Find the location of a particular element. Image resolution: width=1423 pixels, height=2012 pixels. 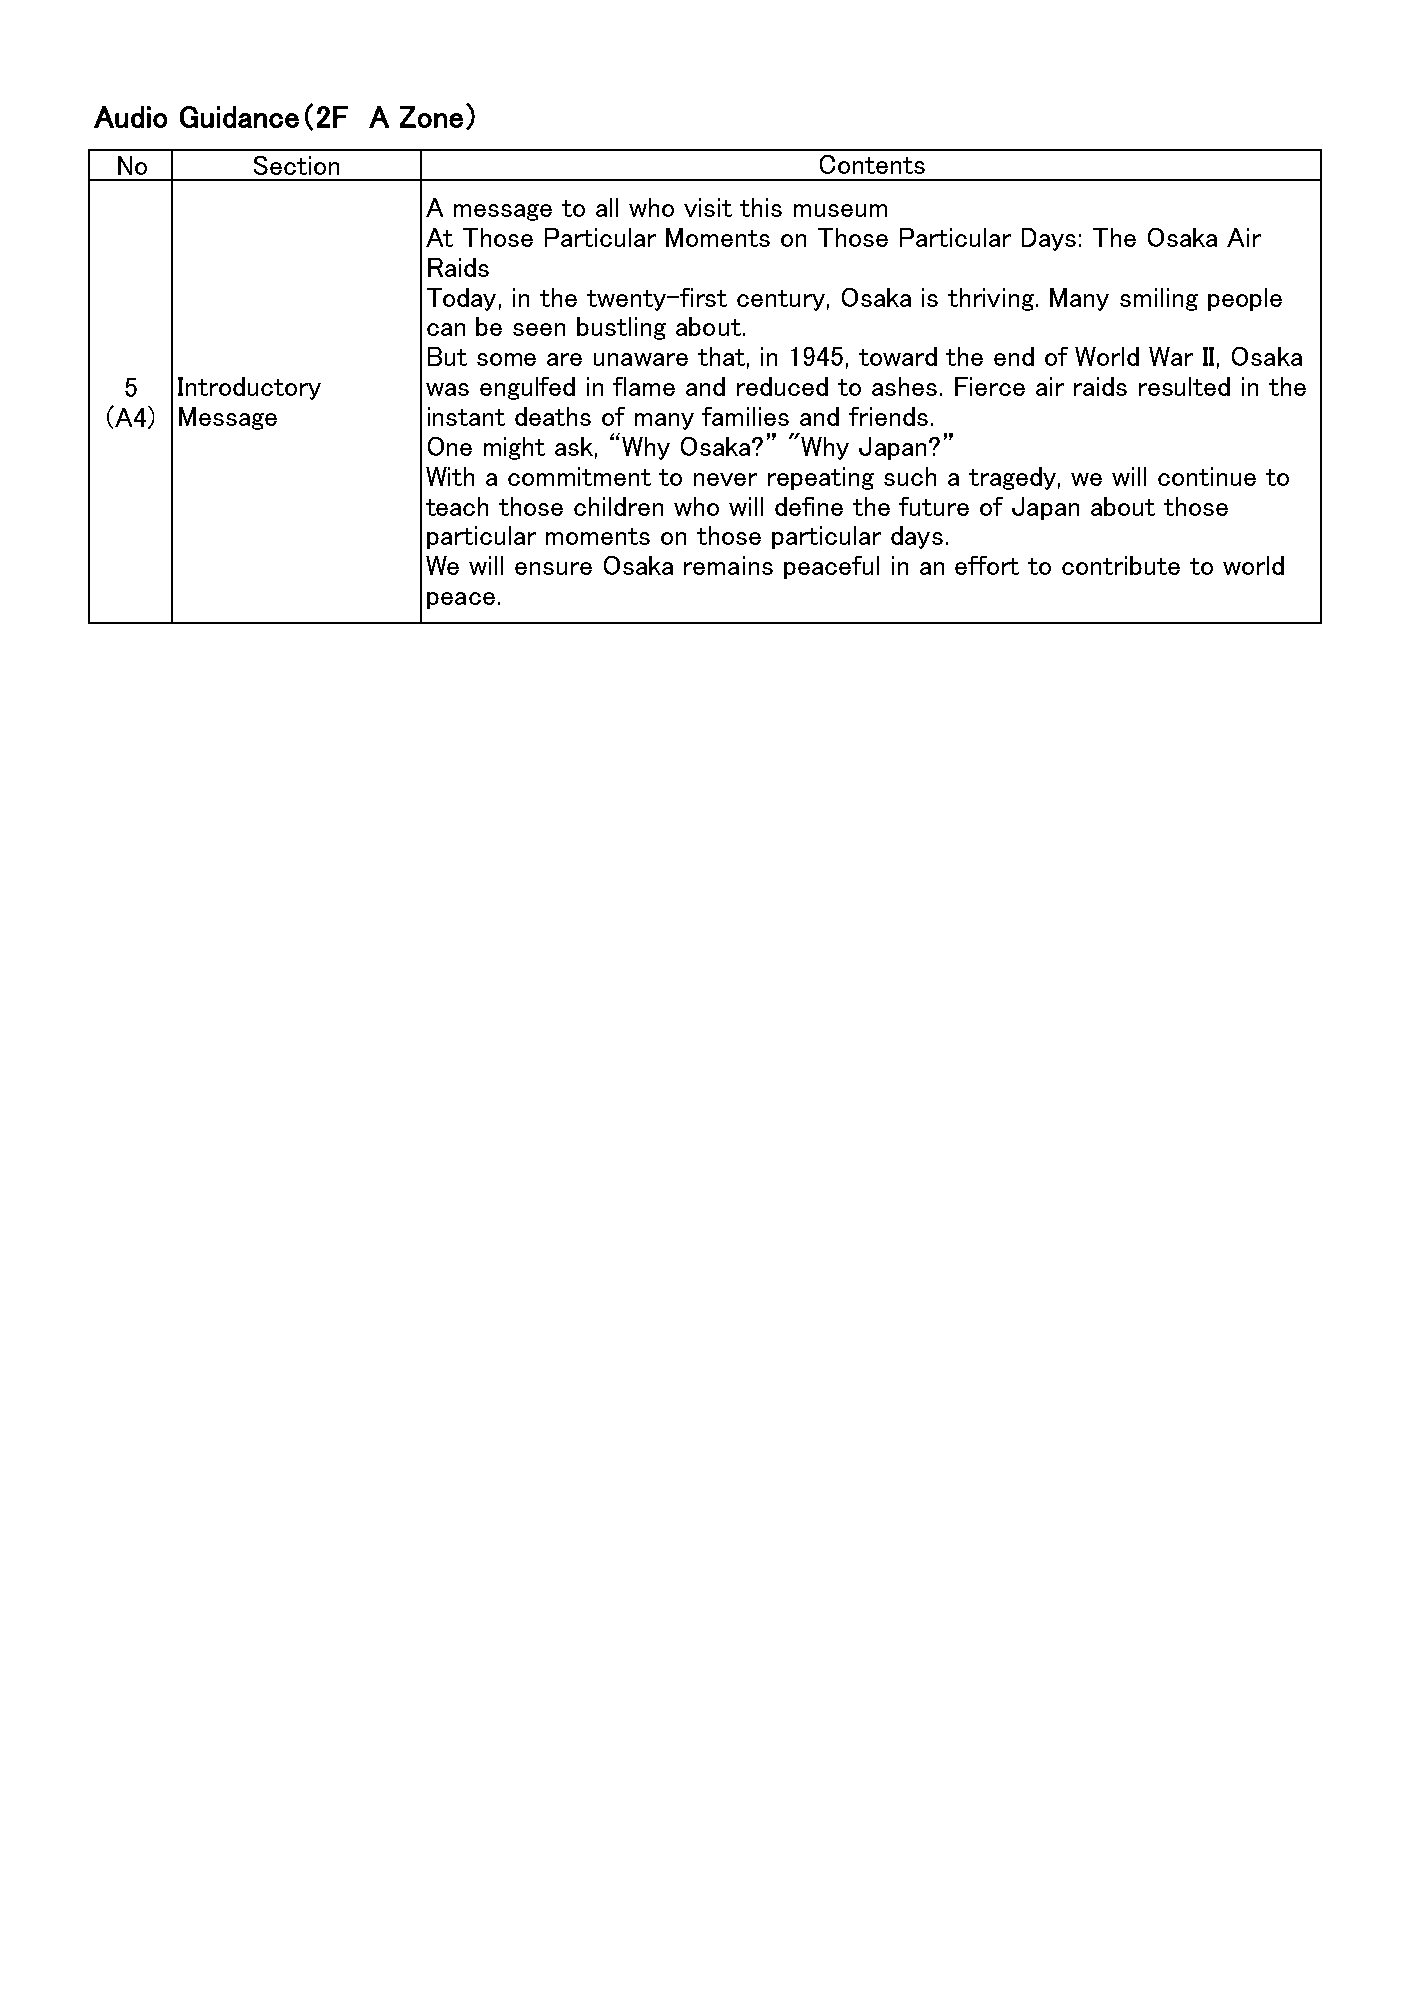

Audio is located at coordinates (130, 117).
